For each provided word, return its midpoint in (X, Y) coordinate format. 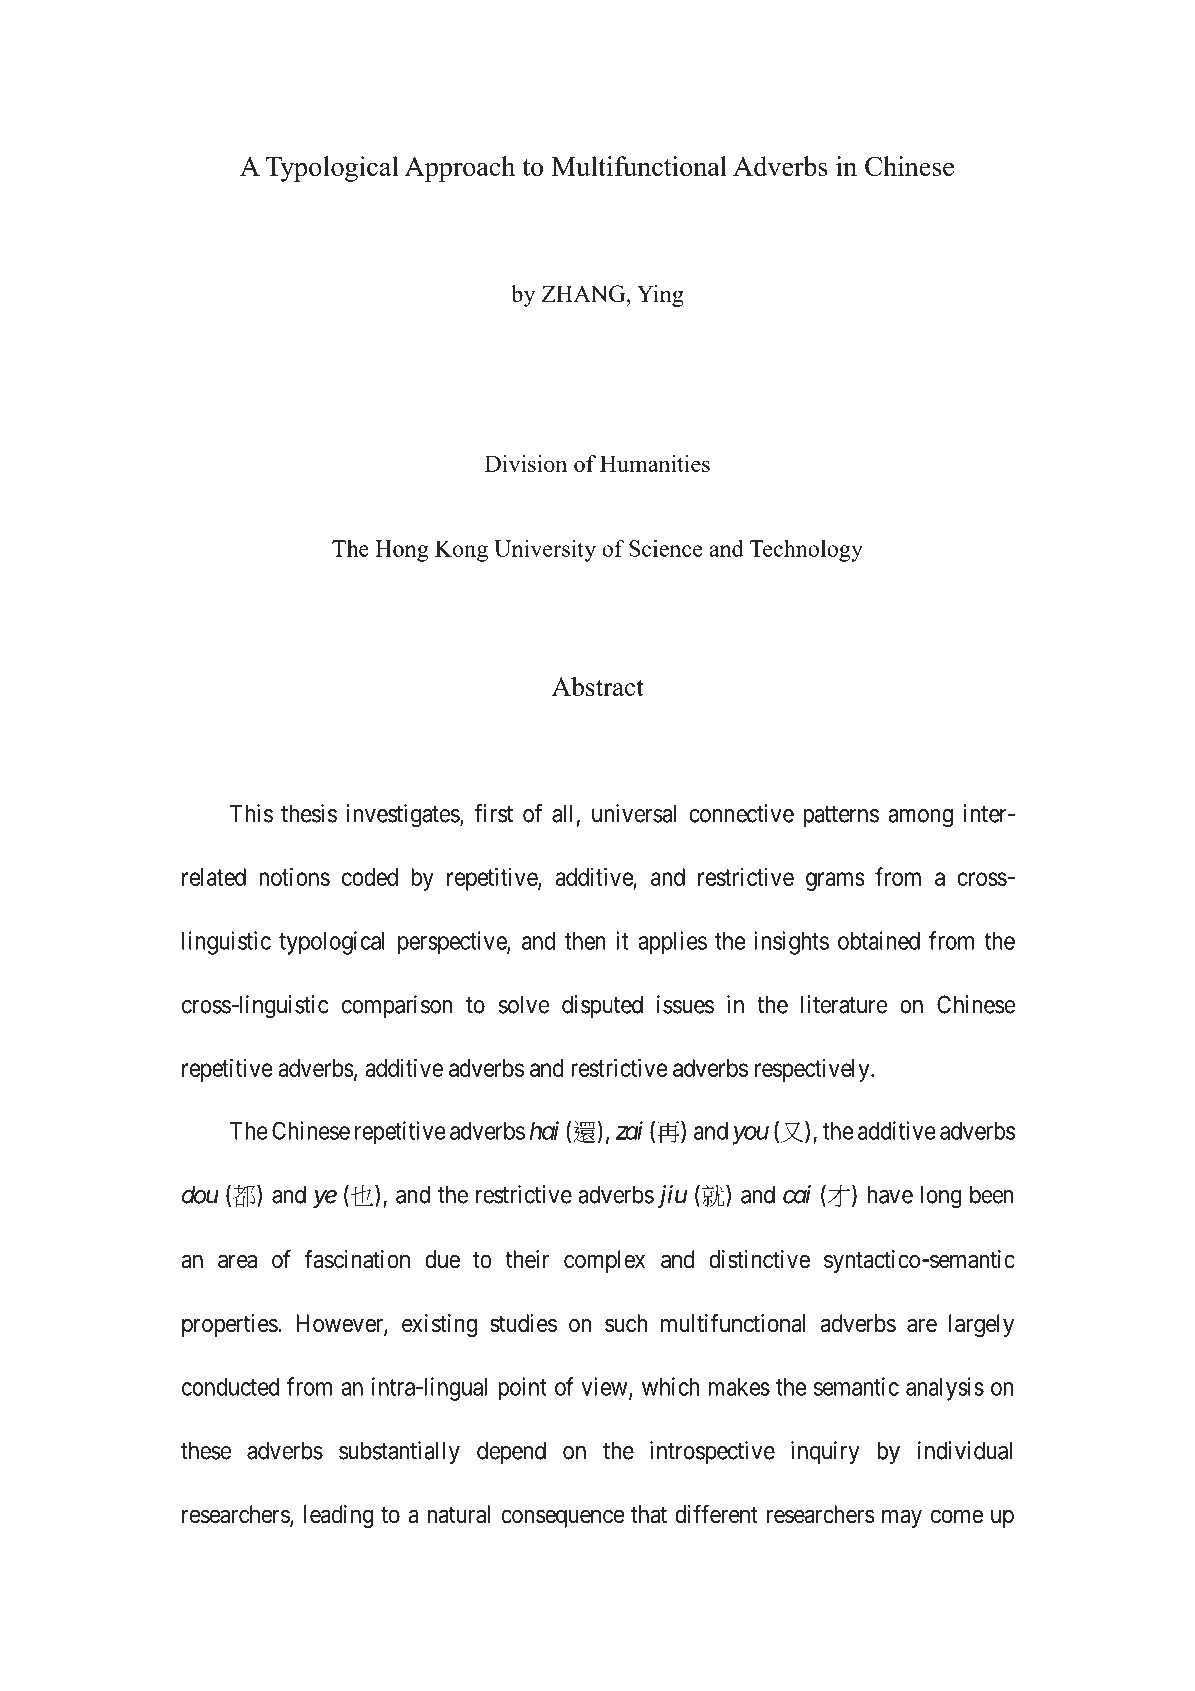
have (890, 1194)
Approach (460, 169)
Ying (660, 296)
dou (200, 1194)
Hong (402, 551)
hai (544, 1130)
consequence (562, 1518)
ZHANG (585, 293)
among (920, 818)
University (545, 551)
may (902, 1518)
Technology (806, 551)
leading (339, 1516)
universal (634, 813)
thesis (309, 813)
